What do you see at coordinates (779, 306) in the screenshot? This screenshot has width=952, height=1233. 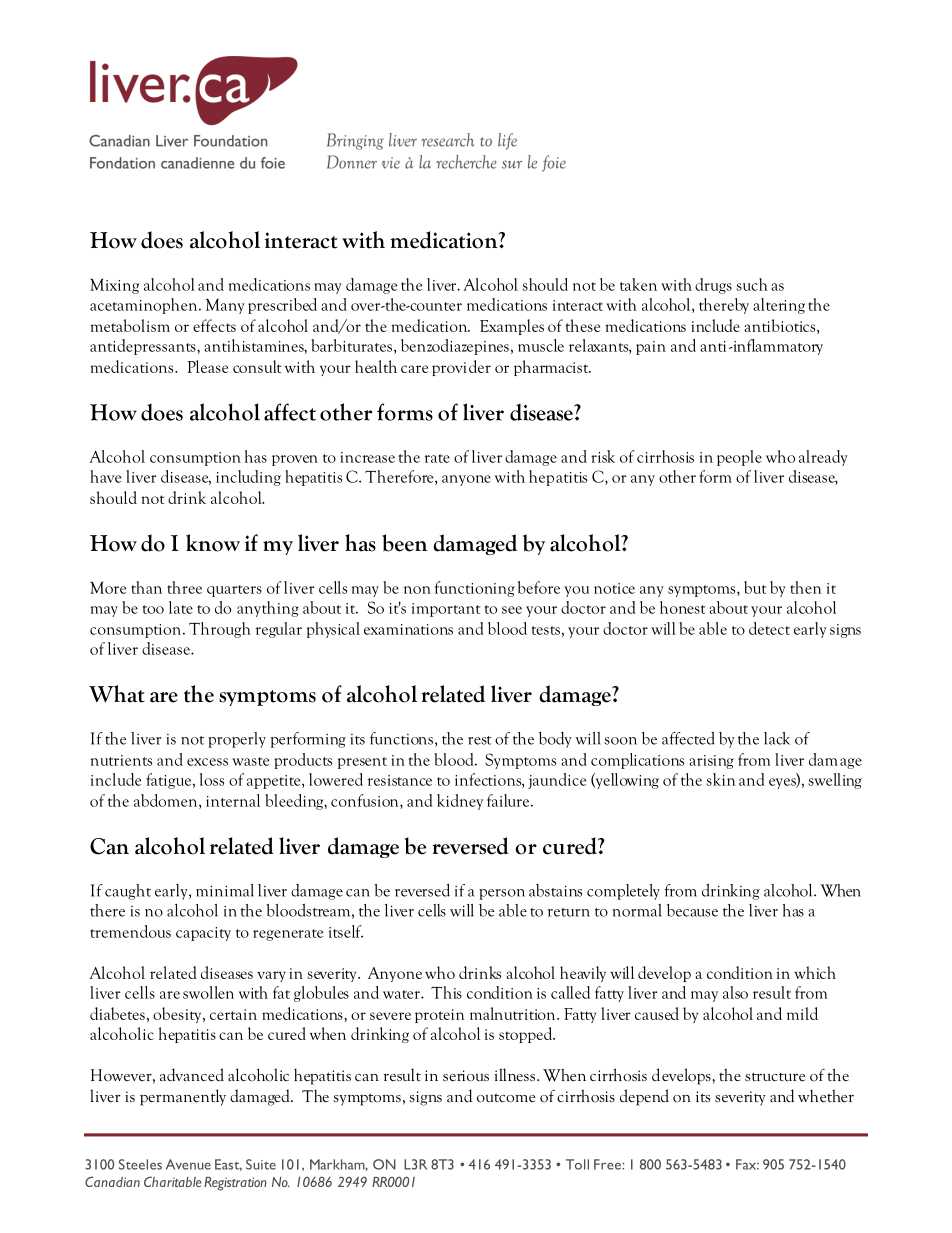 I see `altering` at bounding box center [779, 306].
